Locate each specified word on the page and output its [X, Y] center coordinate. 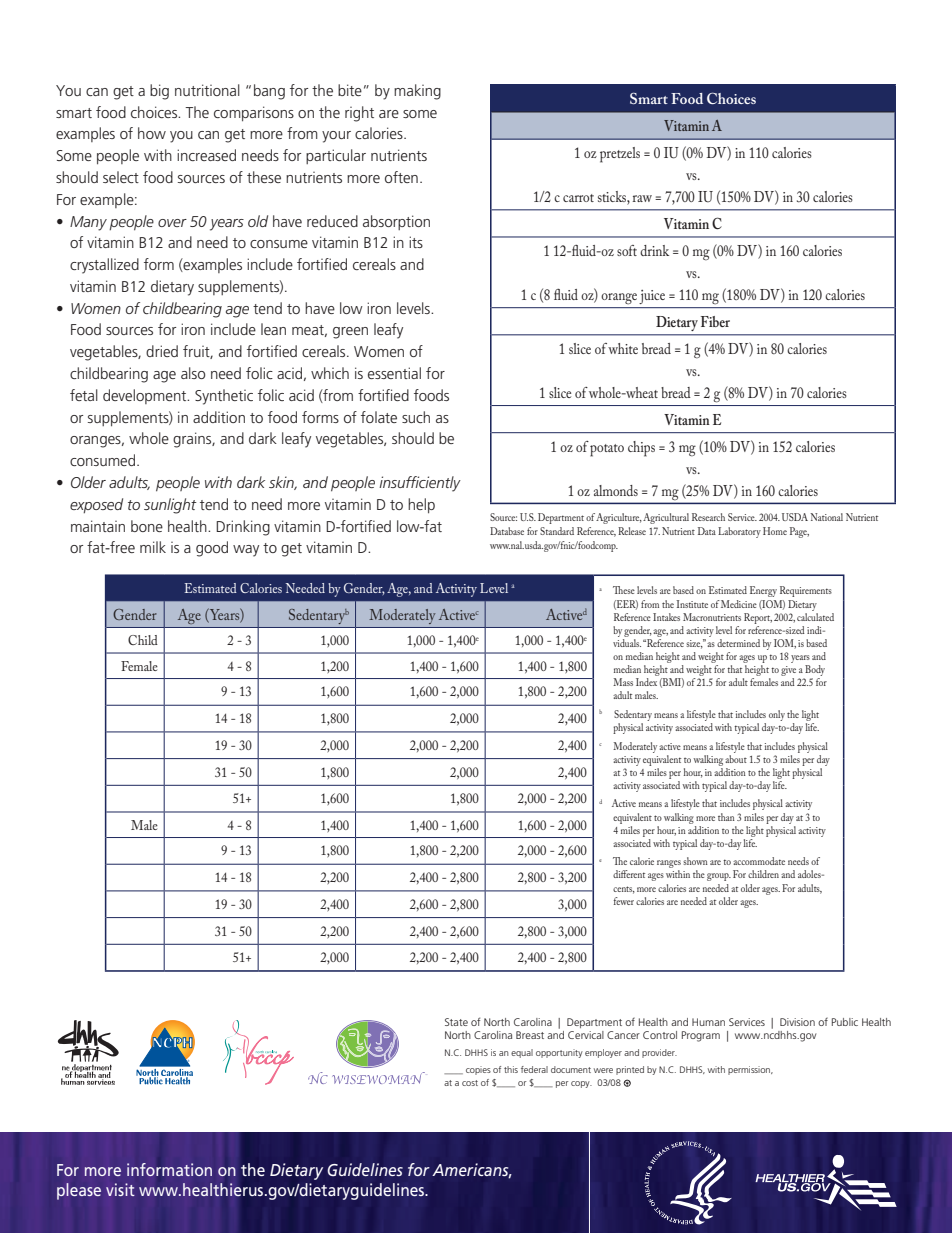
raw [642, 198]
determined [738, 643]
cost [470, 1083]
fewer [624, 901]
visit [120, 1189]
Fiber [715, 321]
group [719, 877]
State [456, 1022]
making [417, 92]
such [416, 417]
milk [153, 547]
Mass [623, 682]
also [193, 373]
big [159, 92]
